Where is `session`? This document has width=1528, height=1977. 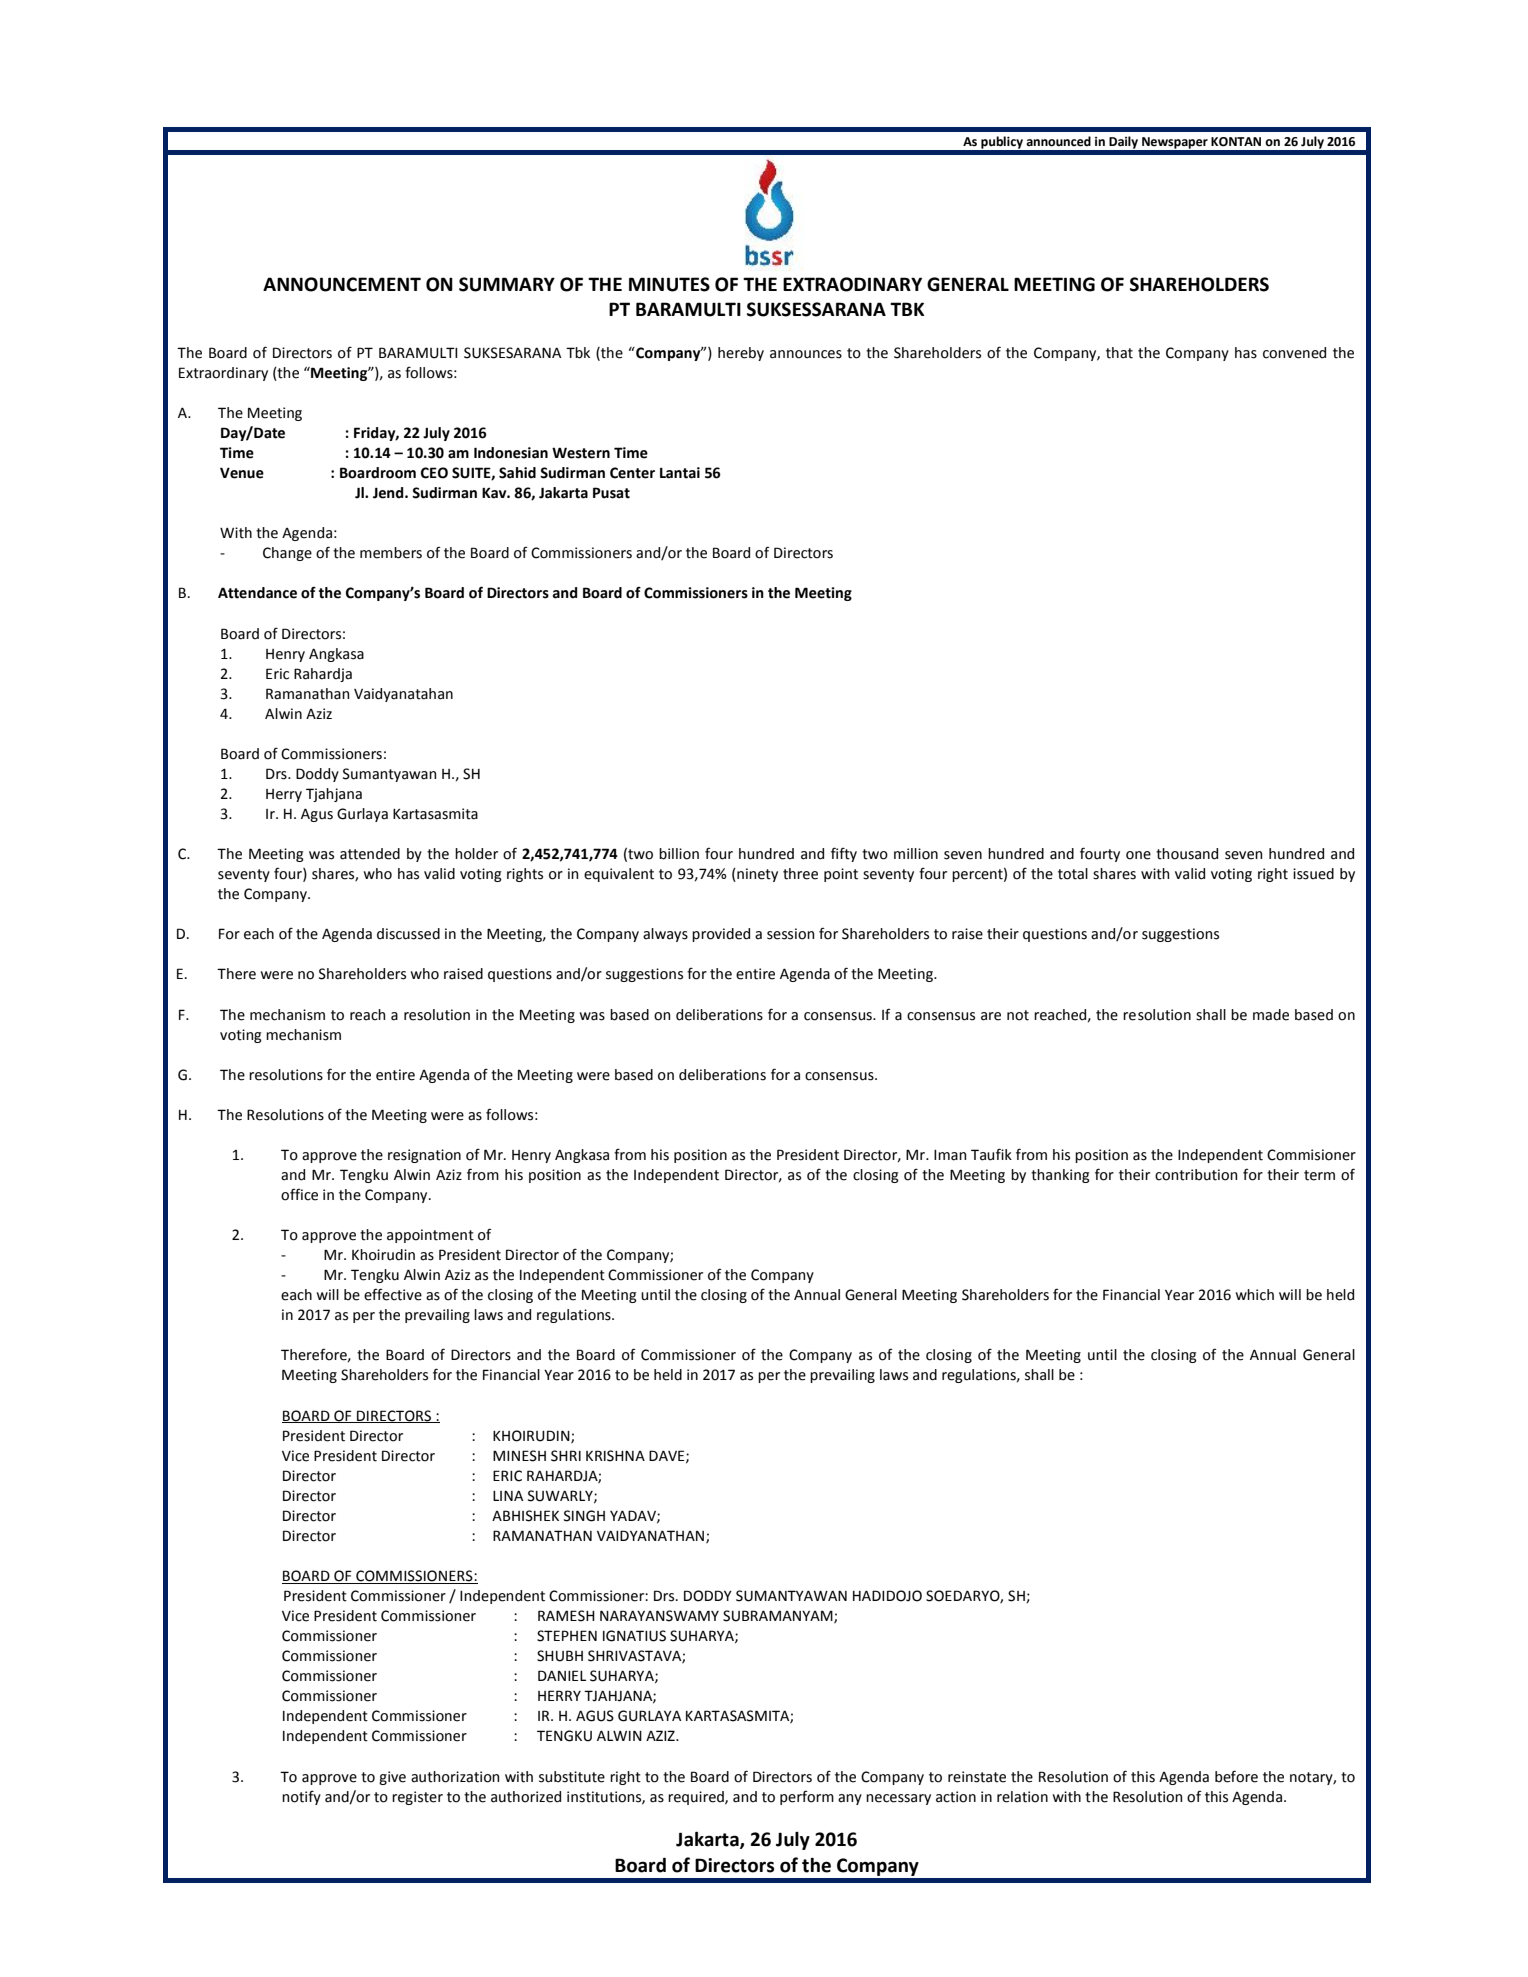 session is located at coordinates (790, 934).
